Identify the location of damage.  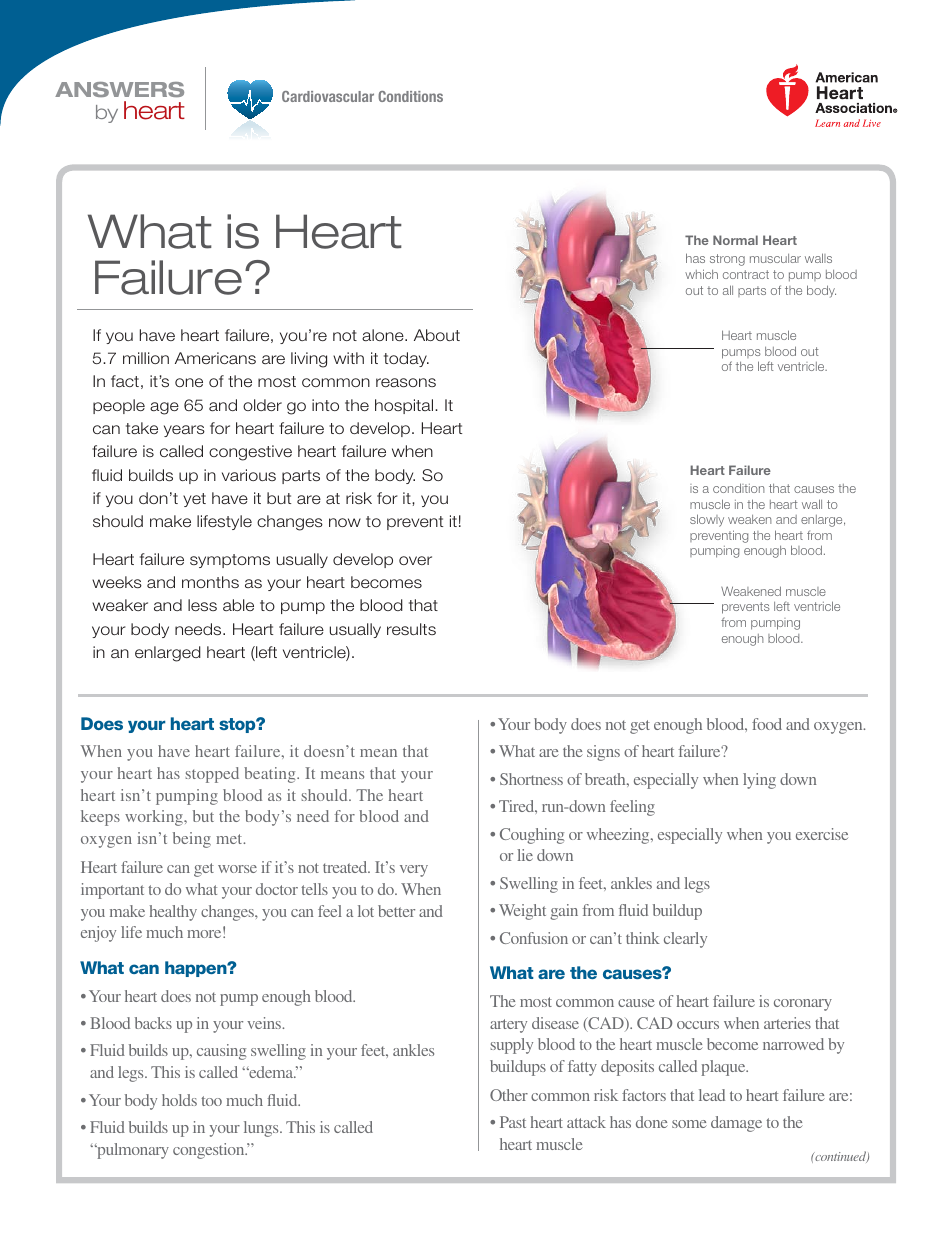
(736, 1124).
